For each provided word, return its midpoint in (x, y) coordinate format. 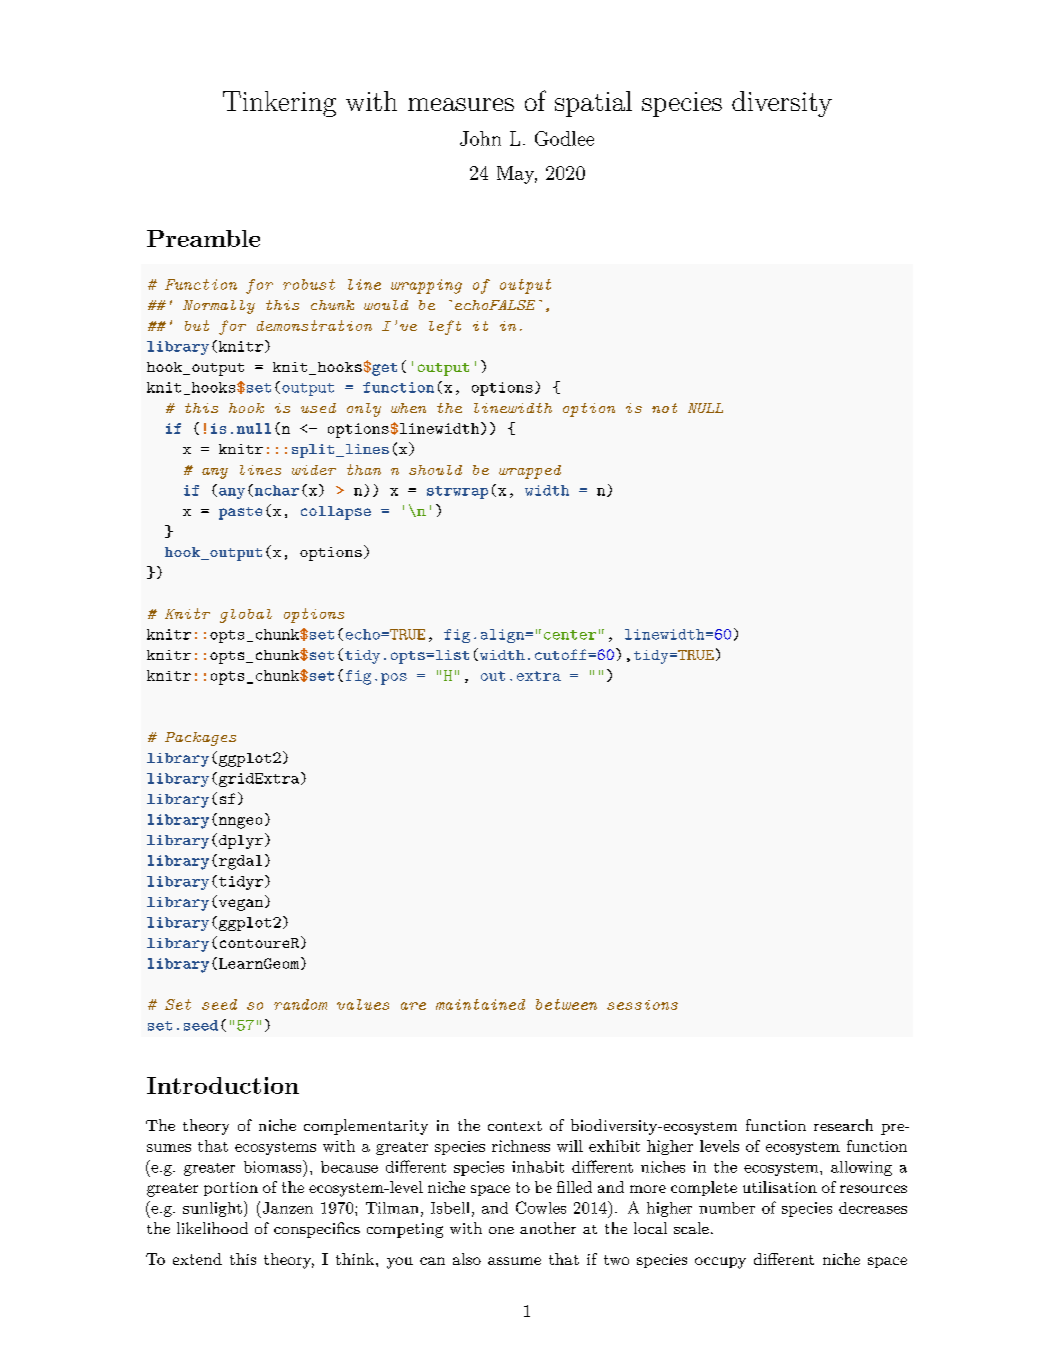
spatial (593, 104)
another (548, 1228)
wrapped (530, 472)
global (246, 616)
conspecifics (317, 1230)
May (517, 175)
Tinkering (279, 104)
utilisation (780, 1187)
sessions (642, 1005)
